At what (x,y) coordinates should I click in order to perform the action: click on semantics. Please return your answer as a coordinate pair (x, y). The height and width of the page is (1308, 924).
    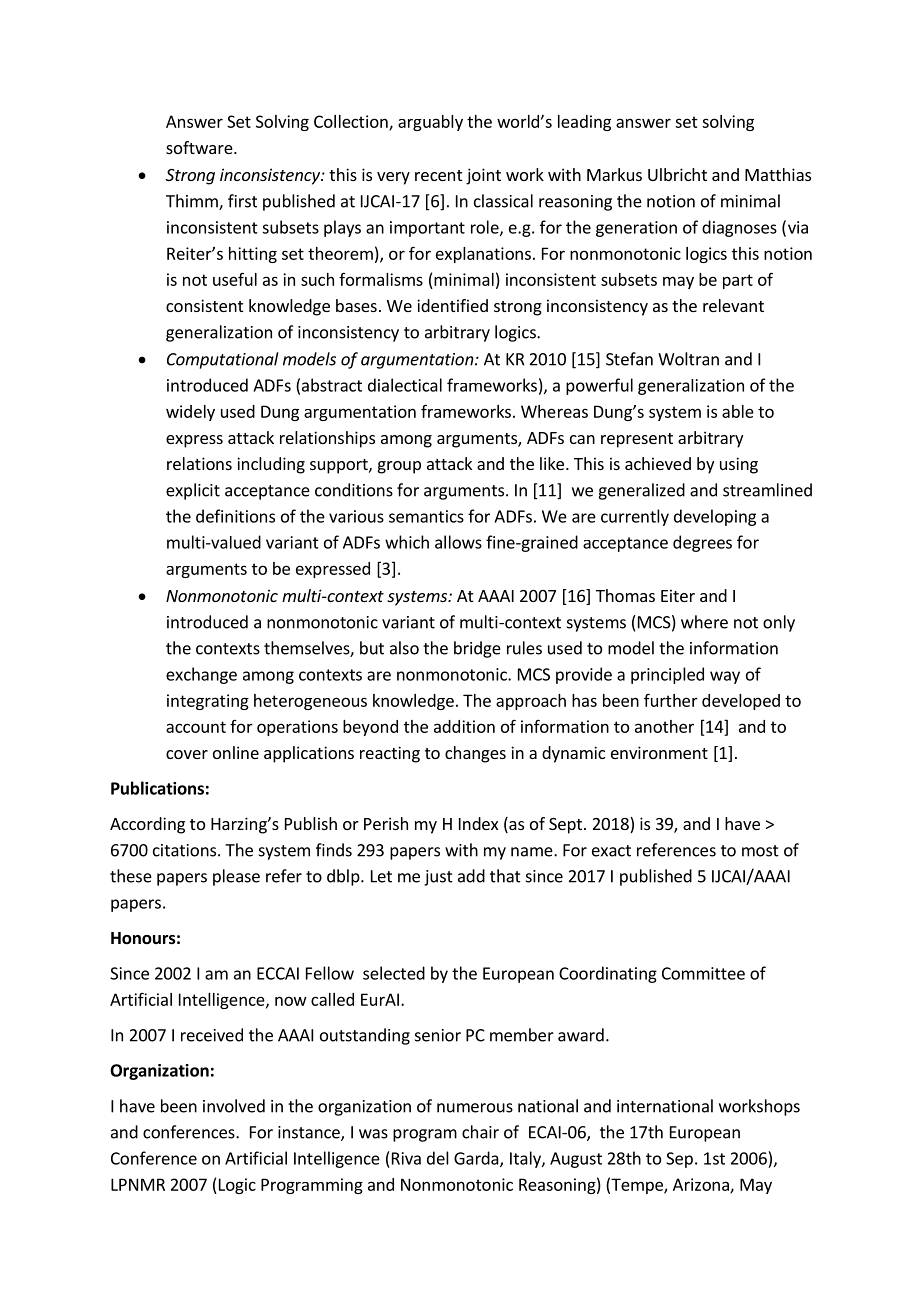
    Looking at the image, I should click on (426, 516).
